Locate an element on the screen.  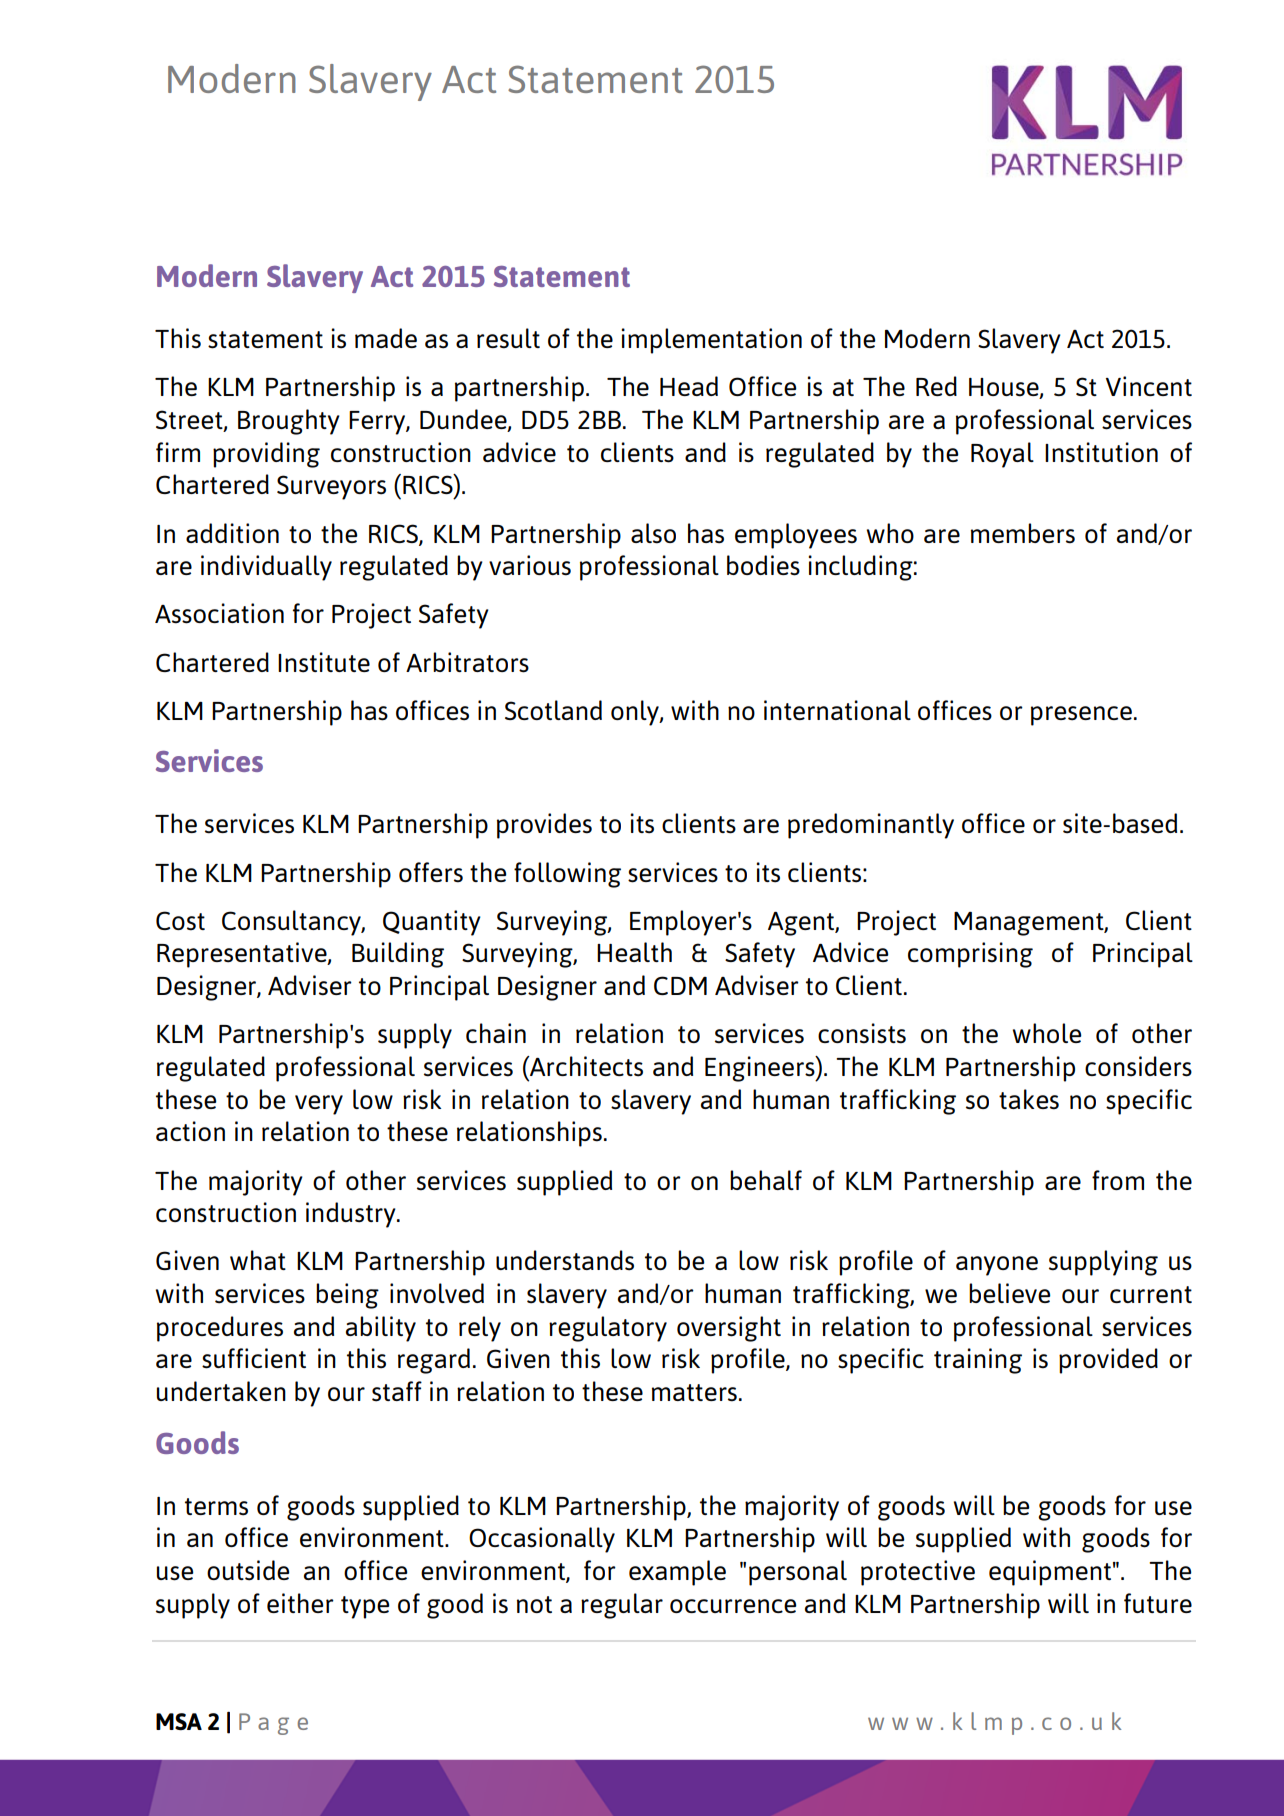
future is located at coordinates (1158, 1603).
